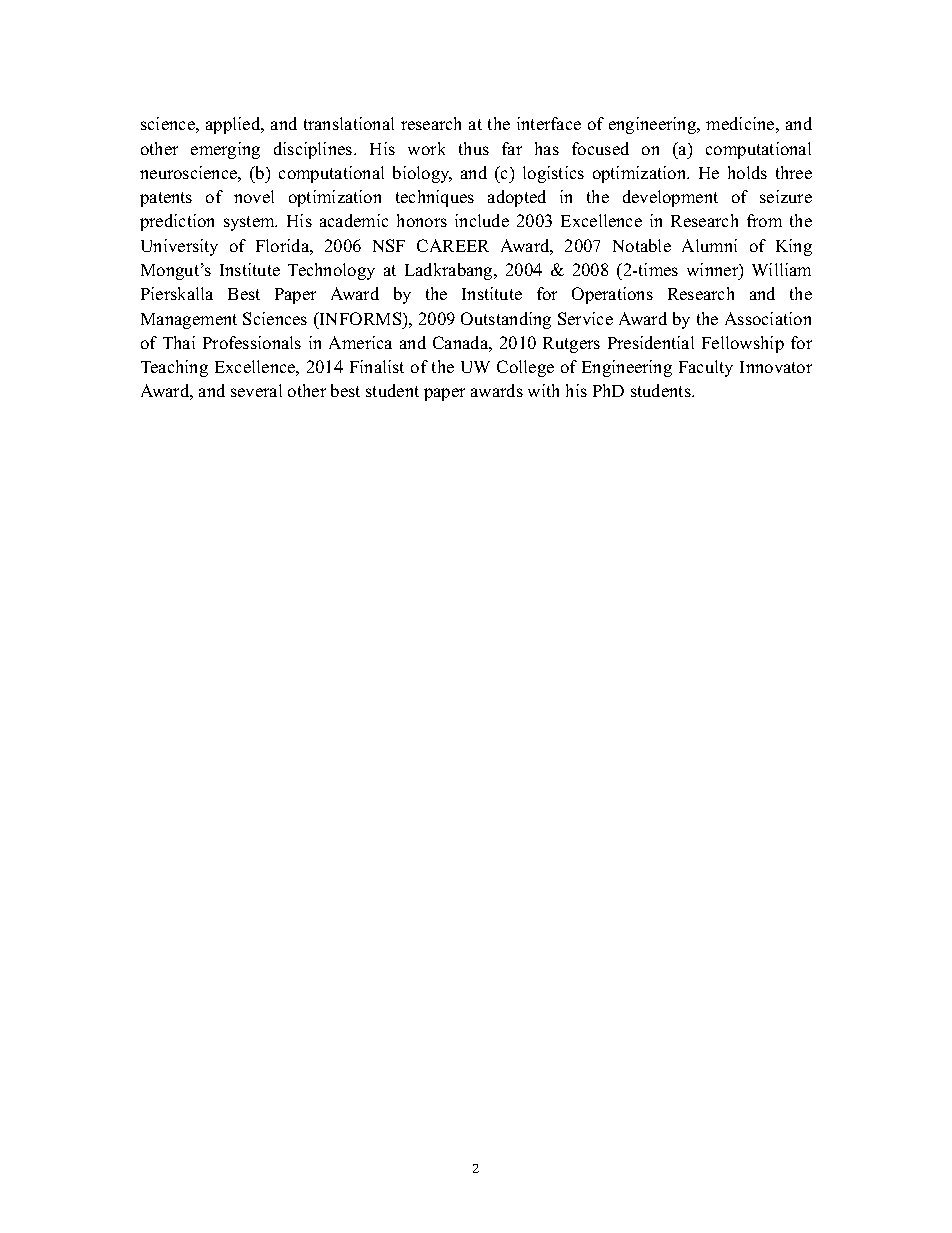 The width and height of the document is (952, 1233). I want to click on biology, so click(422, 174).
